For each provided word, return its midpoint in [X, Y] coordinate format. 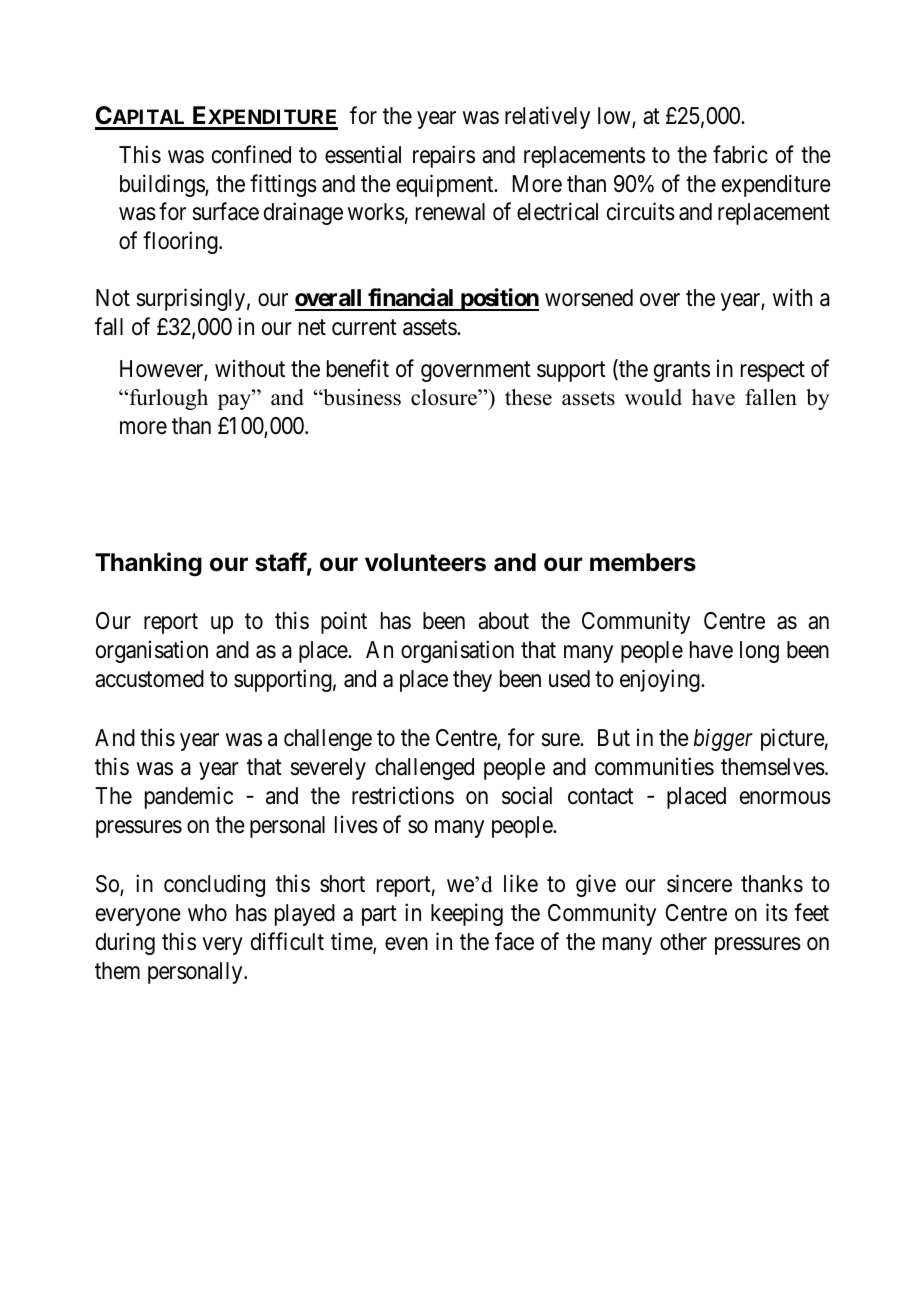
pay [235, 402]
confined [251, 154]
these [528, 397]
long [759, 652]
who [207, 913]
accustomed [149, 679]
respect [773, 371]
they [472, 681]
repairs [444, 156]
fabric [740, 154]
